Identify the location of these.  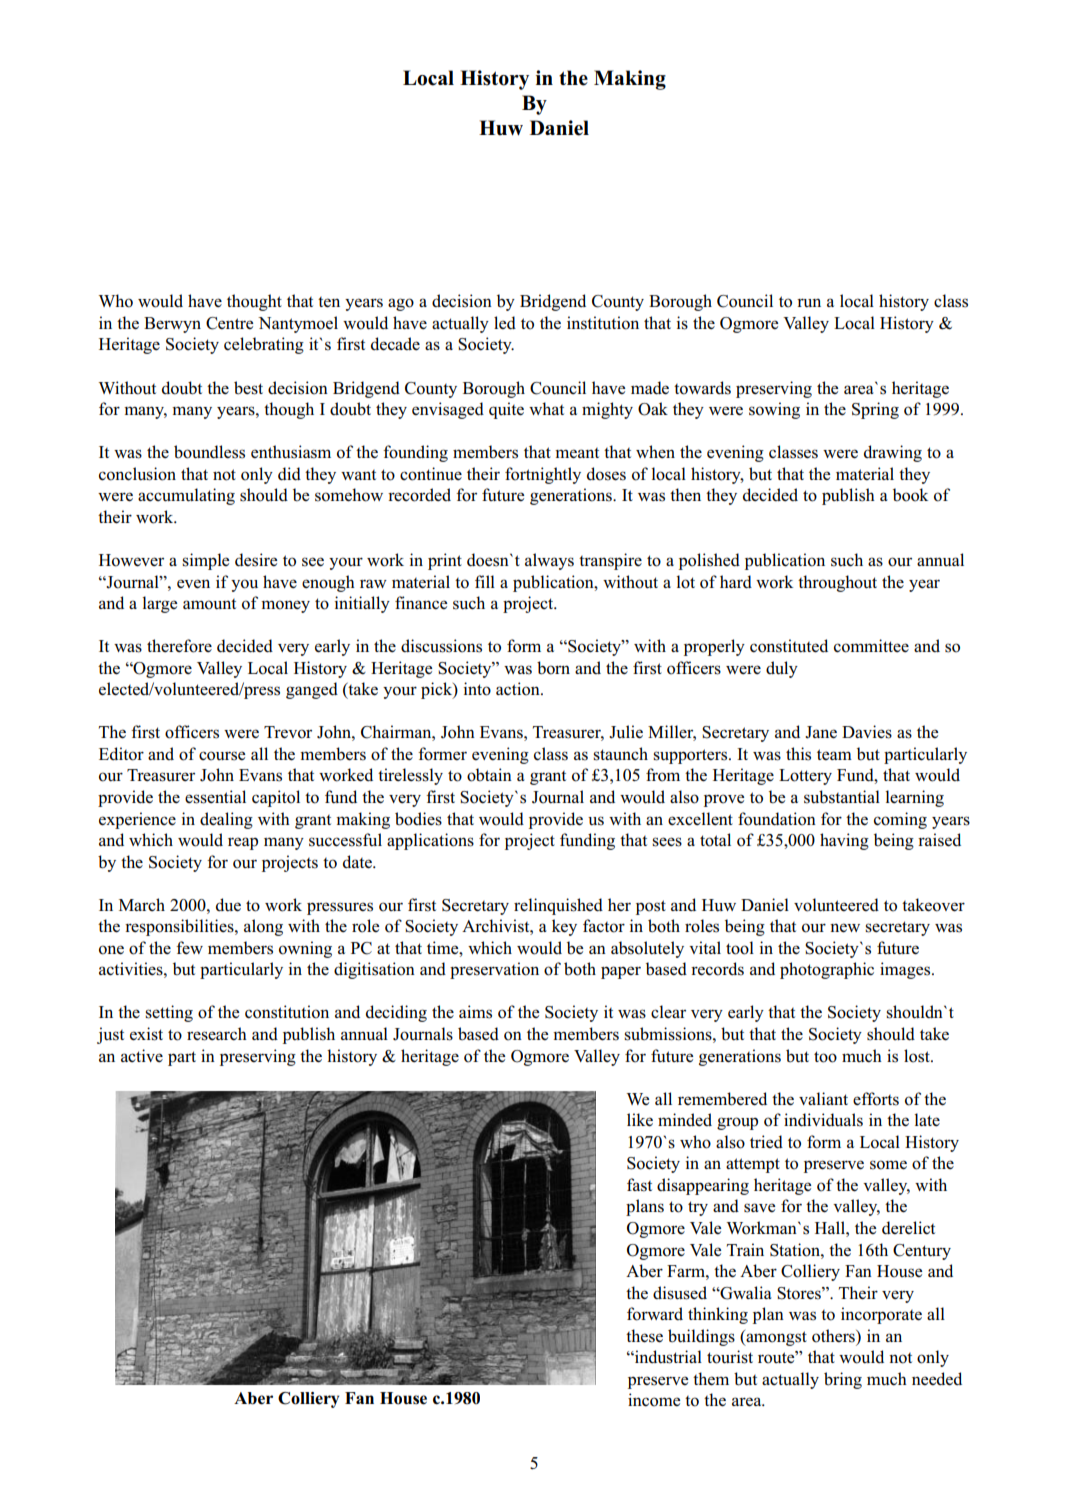
(644, 1336).
